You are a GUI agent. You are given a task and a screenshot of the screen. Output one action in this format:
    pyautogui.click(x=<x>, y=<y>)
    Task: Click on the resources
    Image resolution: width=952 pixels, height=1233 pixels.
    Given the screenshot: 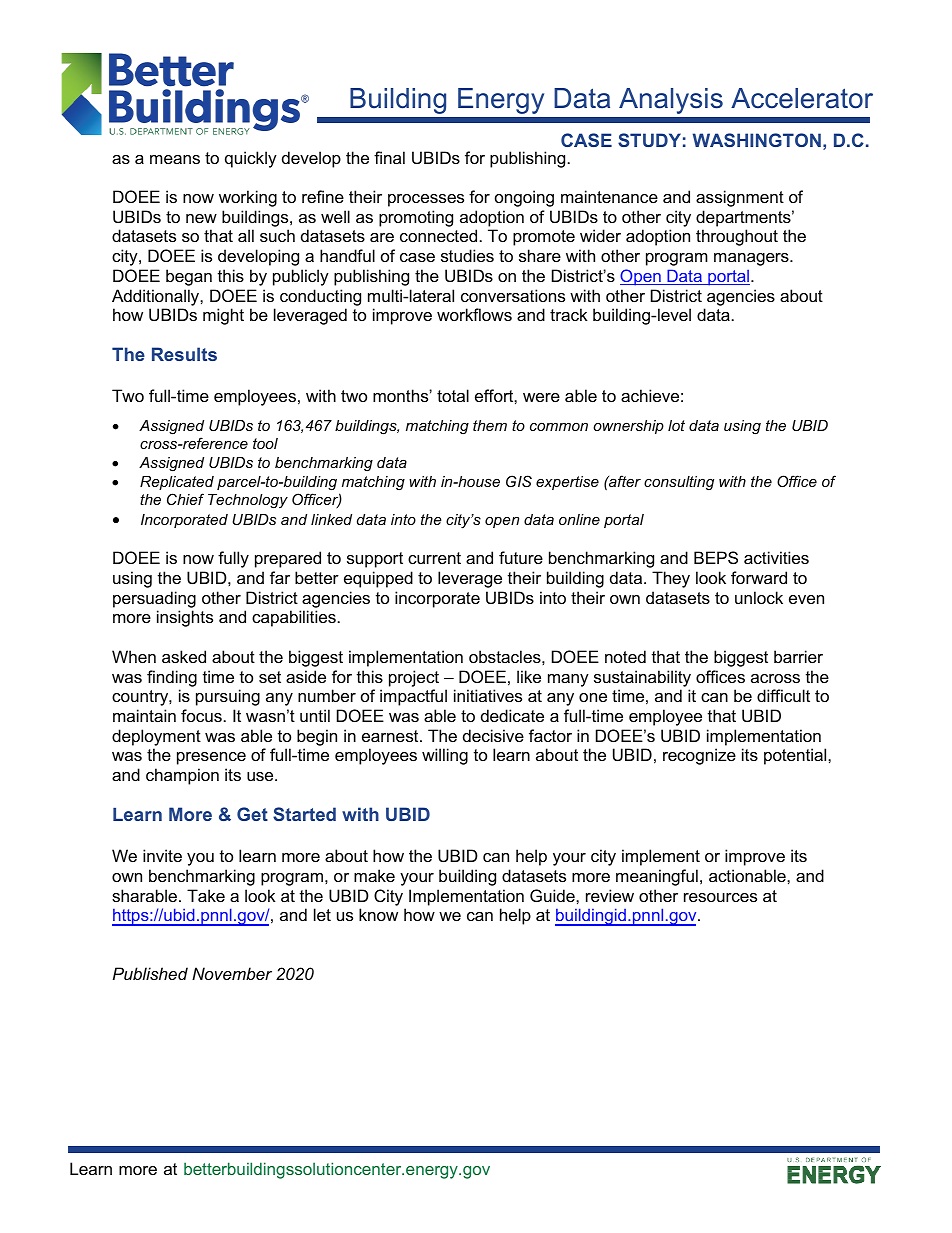 What is the action you would take?
    pyautogui.click(x=720, y=897)
